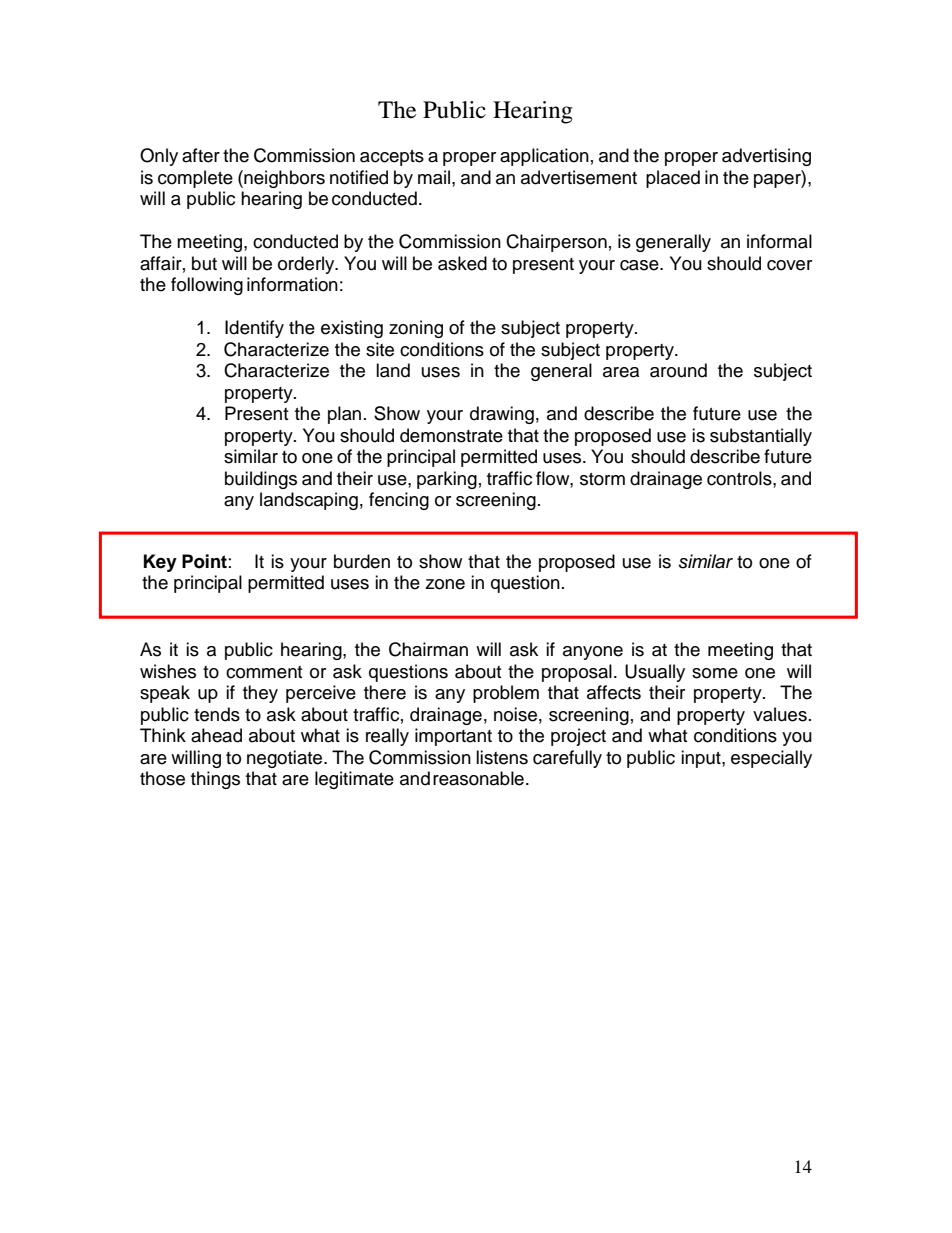 This page has height=1233, width=952. Describe the element at coordinates (544, 157) in the page. I see `application` at that location.
